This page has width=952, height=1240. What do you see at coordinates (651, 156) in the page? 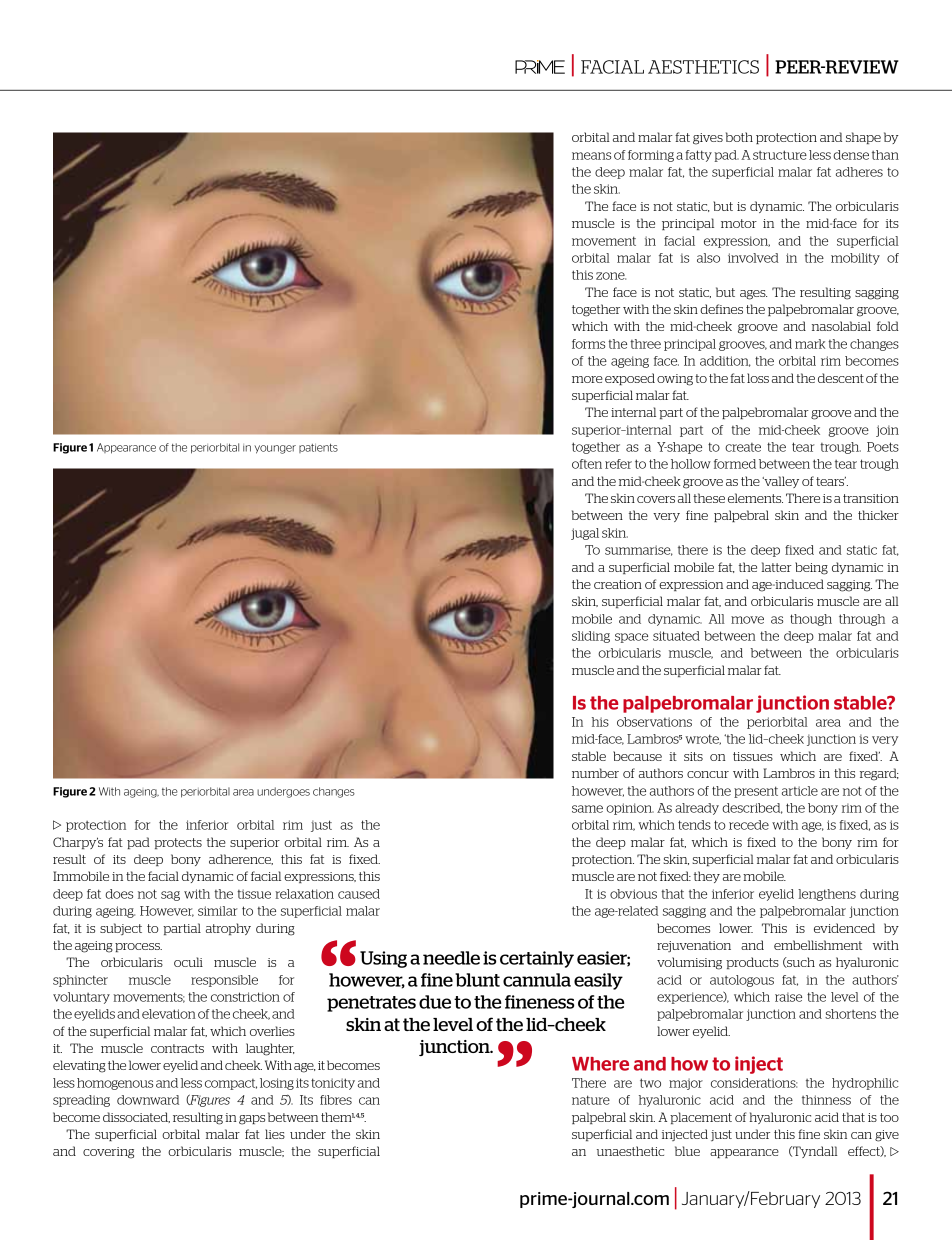
I see `forming` at bounding box center [651, 156].
